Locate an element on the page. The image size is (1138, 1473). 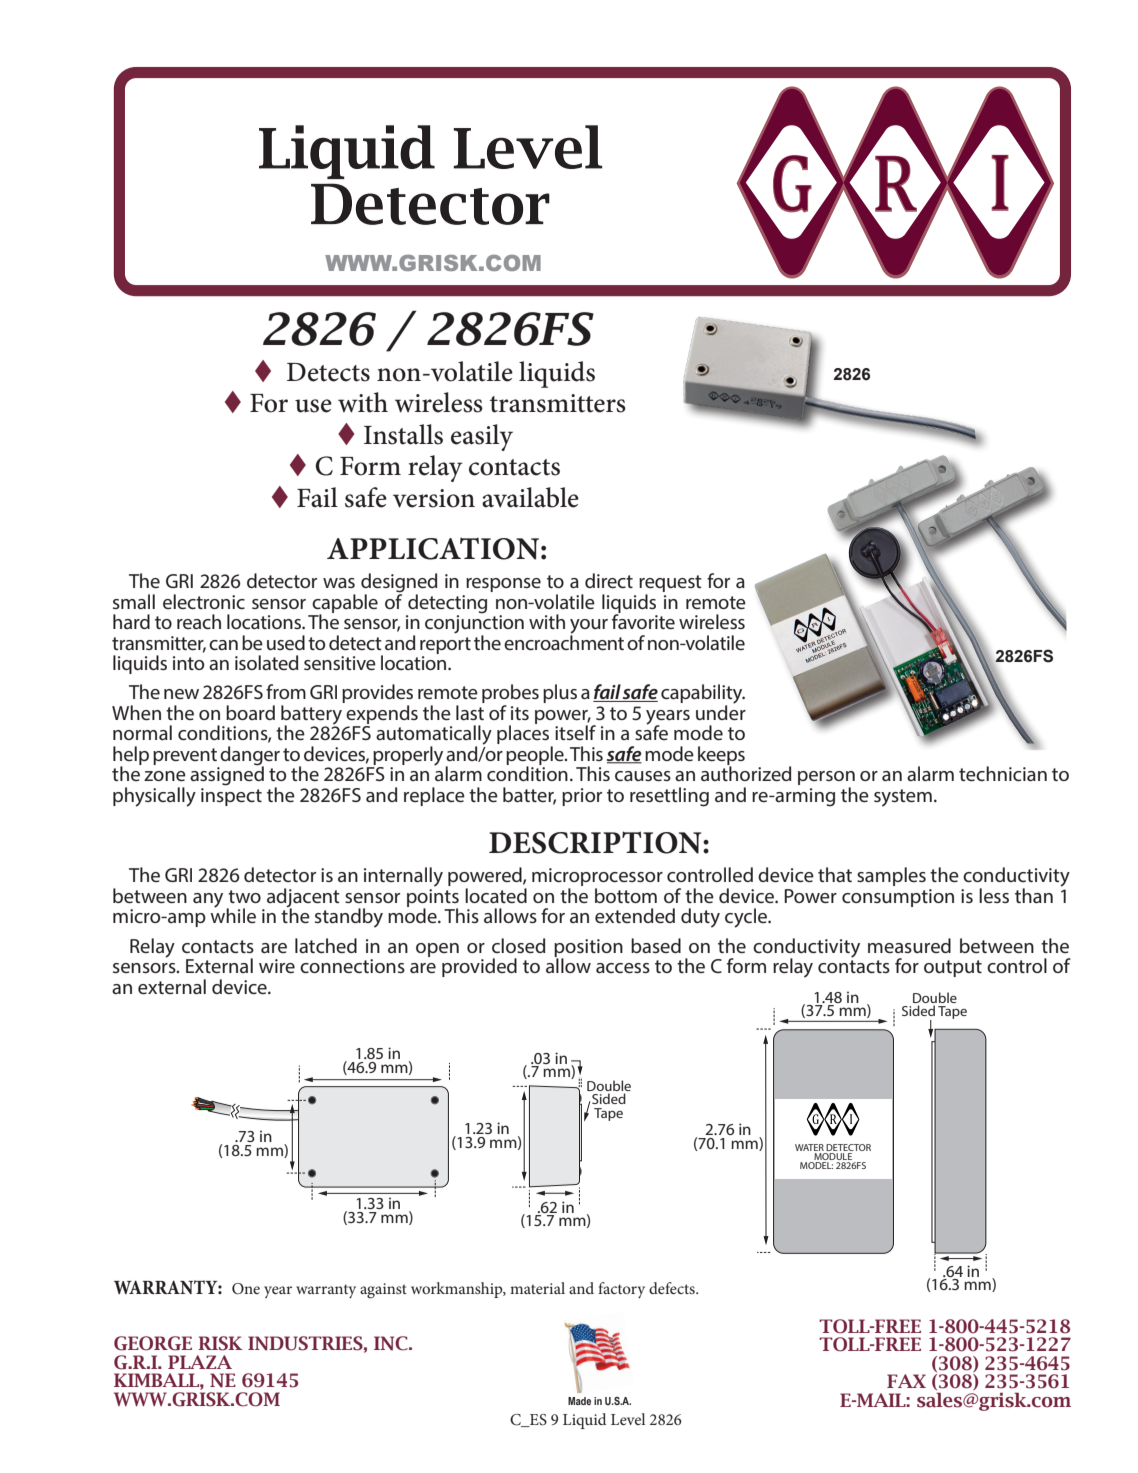
available is located at coordinates (530, 497).
